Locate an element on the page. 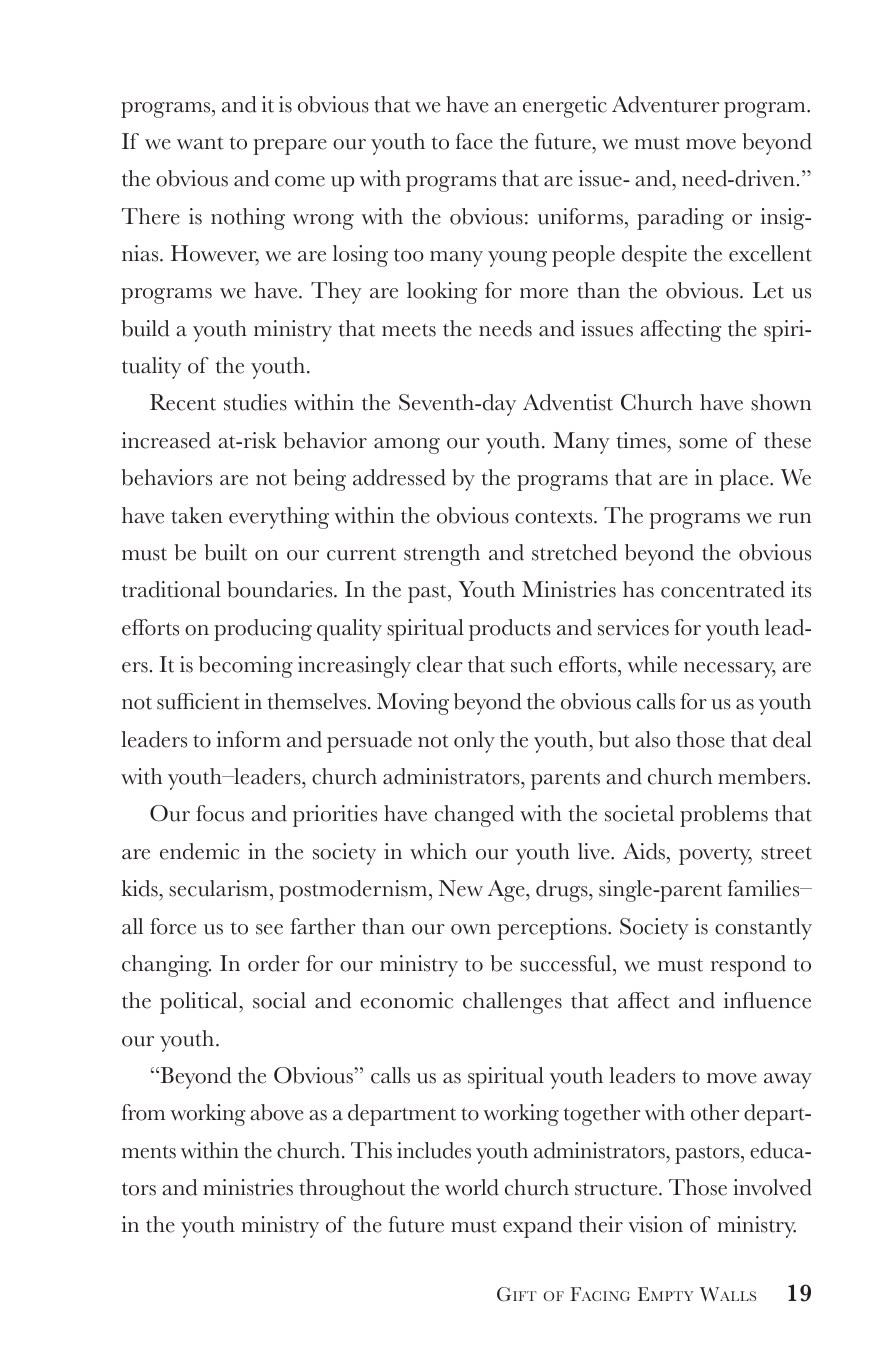  above is located at coordinates (277, 1112).
